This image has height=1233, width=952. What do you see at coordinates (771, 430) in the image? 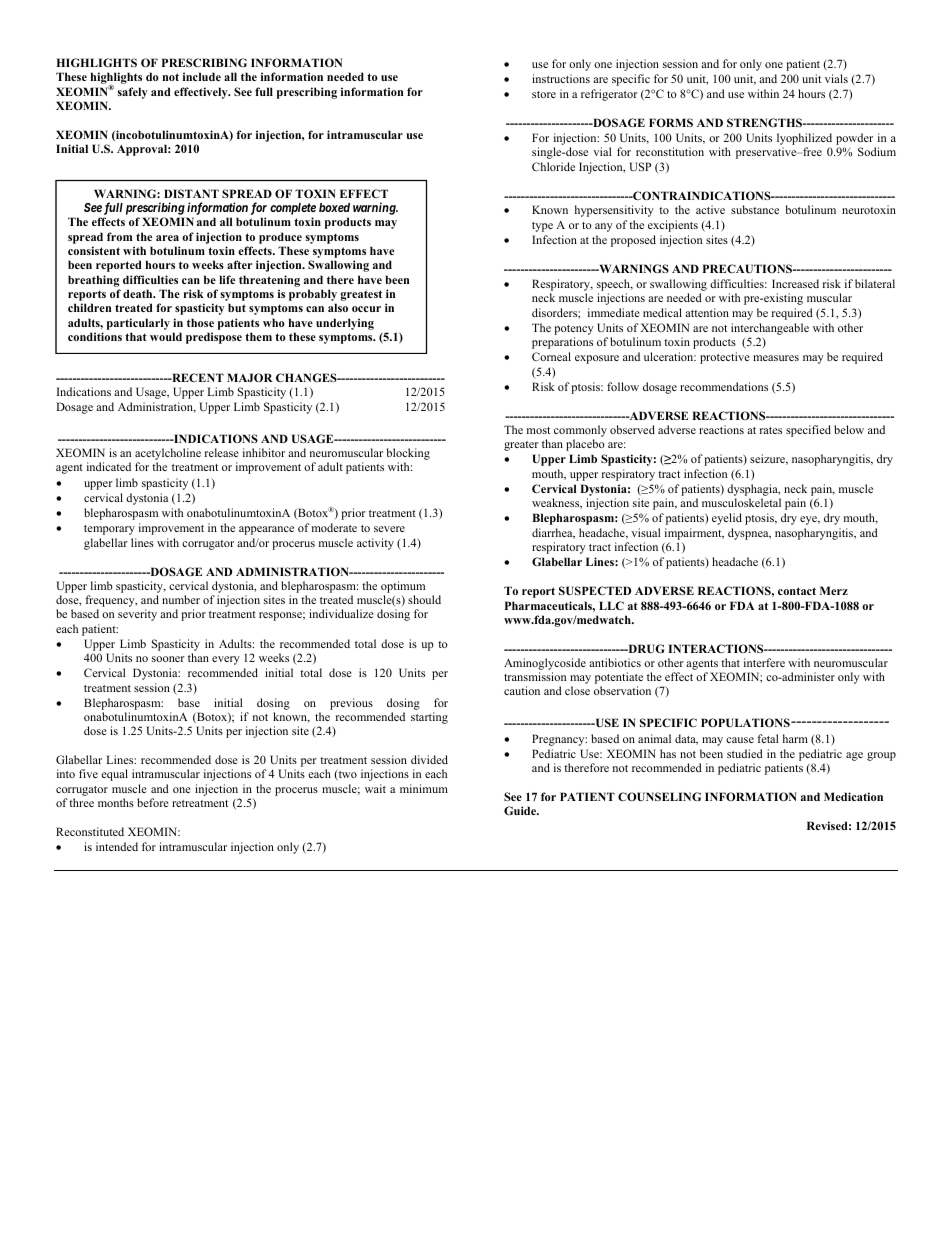
I see `rates` at bounding box center [771, 430].
